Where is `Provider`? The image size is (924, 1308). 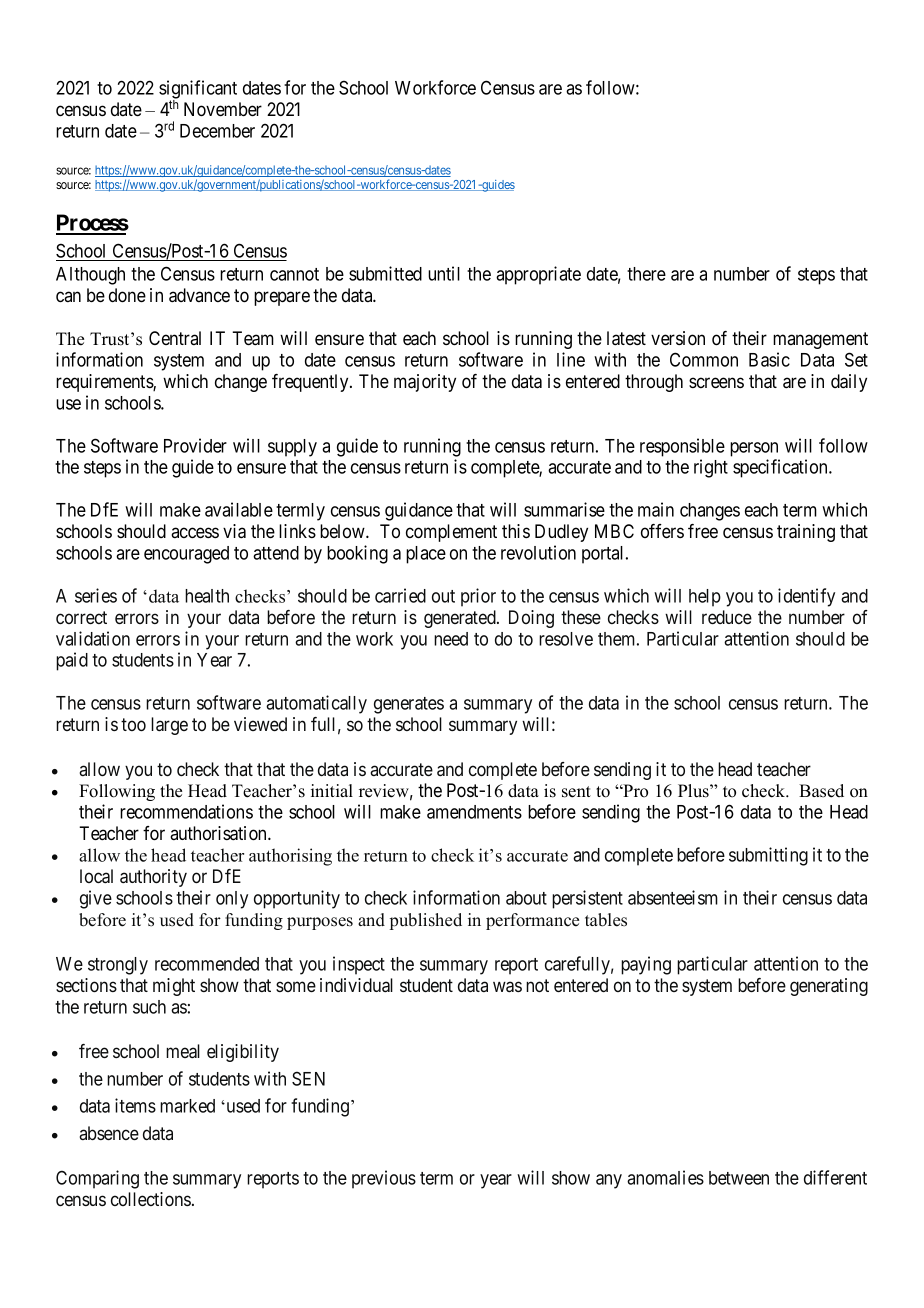 Provider is located at coordinates (195, 445).
